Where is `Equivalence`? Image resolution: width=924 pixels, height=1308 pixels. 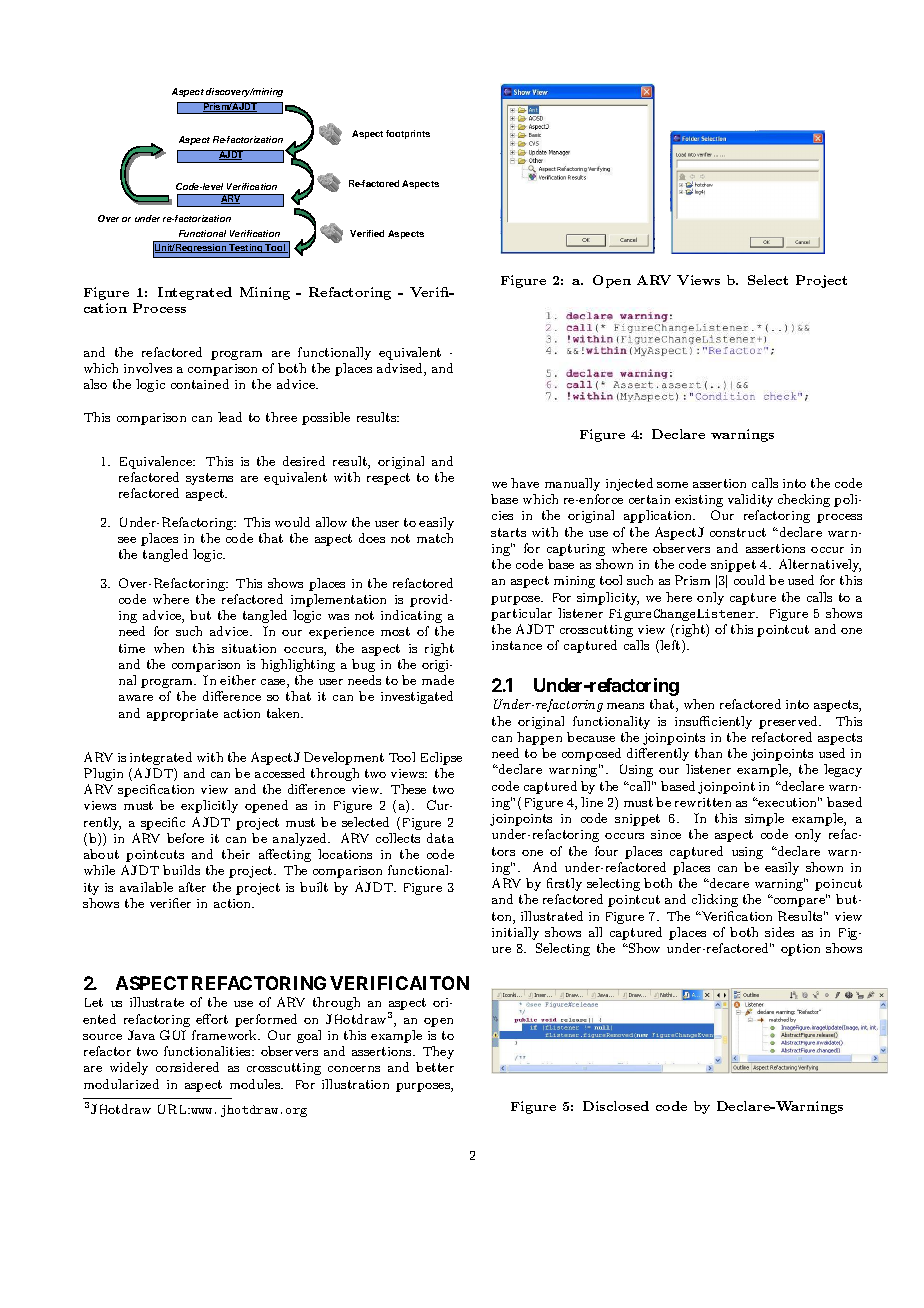 Equivalence is located at coordinates (157, 462).
